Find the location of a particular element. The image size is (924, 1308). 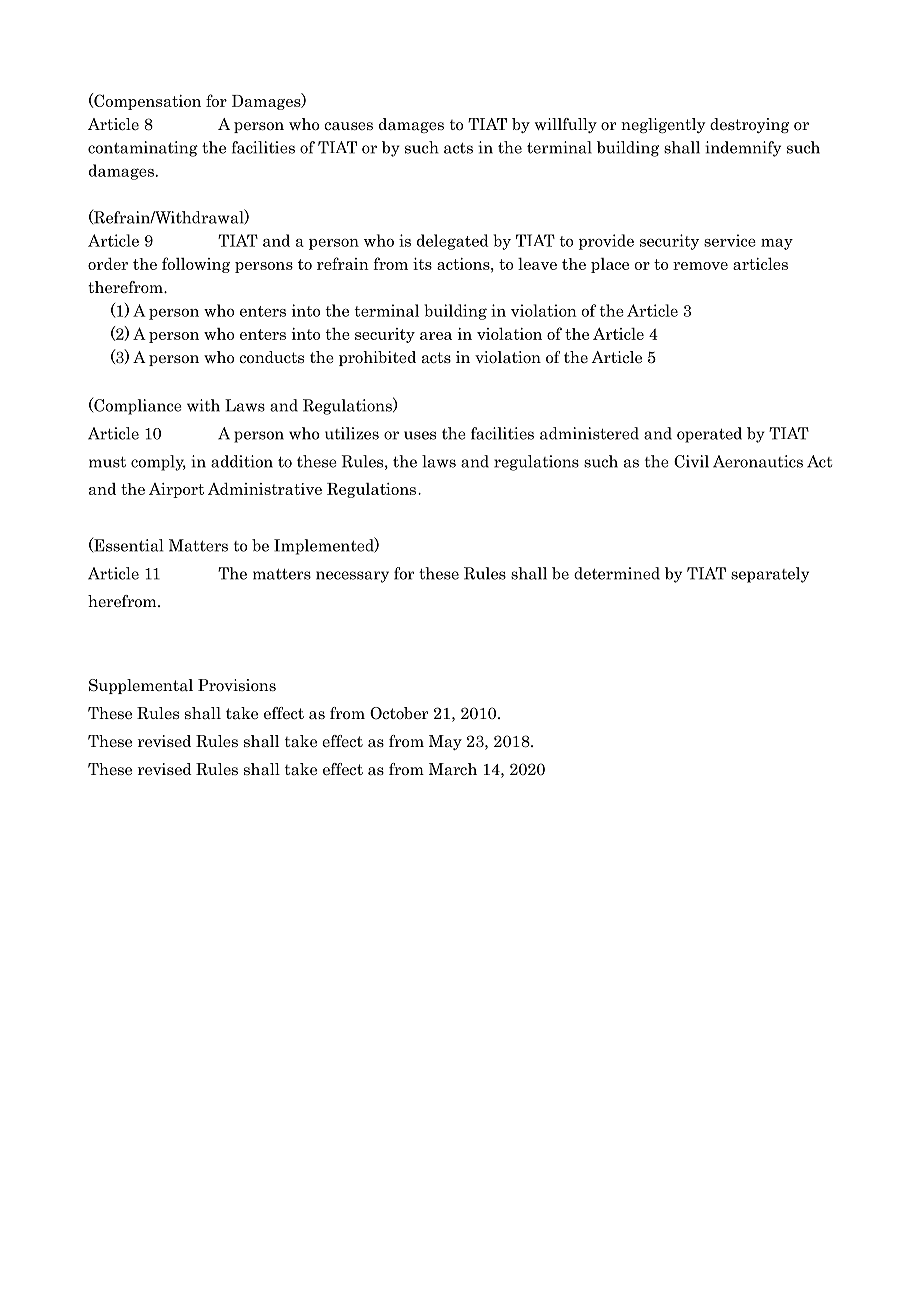

Supplemental is located at coordinates (141, 686).
